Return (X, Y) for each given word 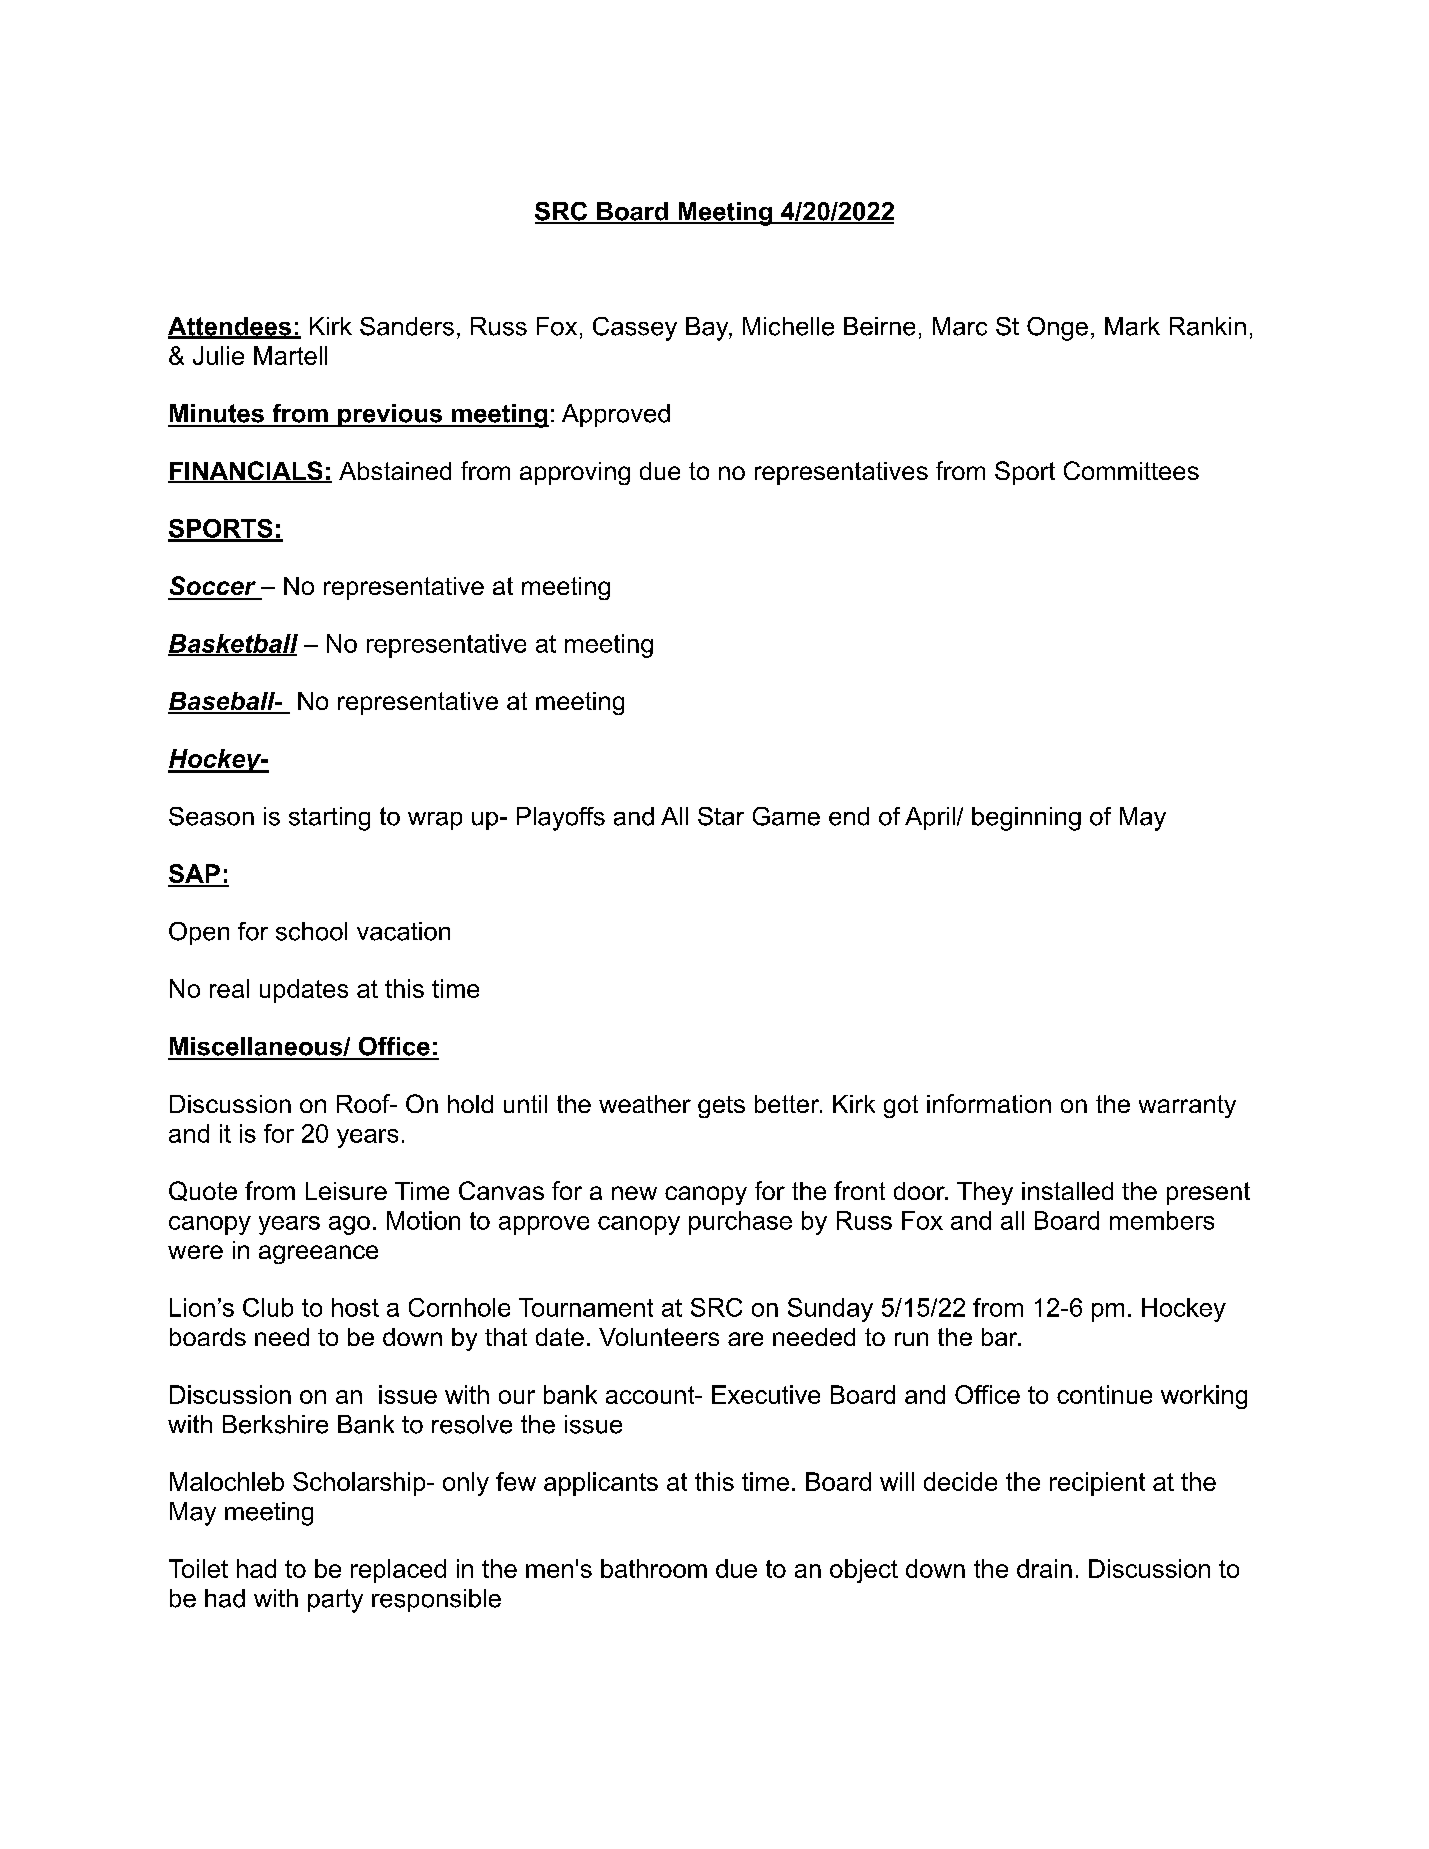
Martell (290, 355)
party (335, 1601)
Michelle (788, 326)
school (311, 931)
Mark (1132, 326)
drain (1044, 1568)
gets (721, 1107)
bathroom (654, 1568)
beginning (1026, 819)
